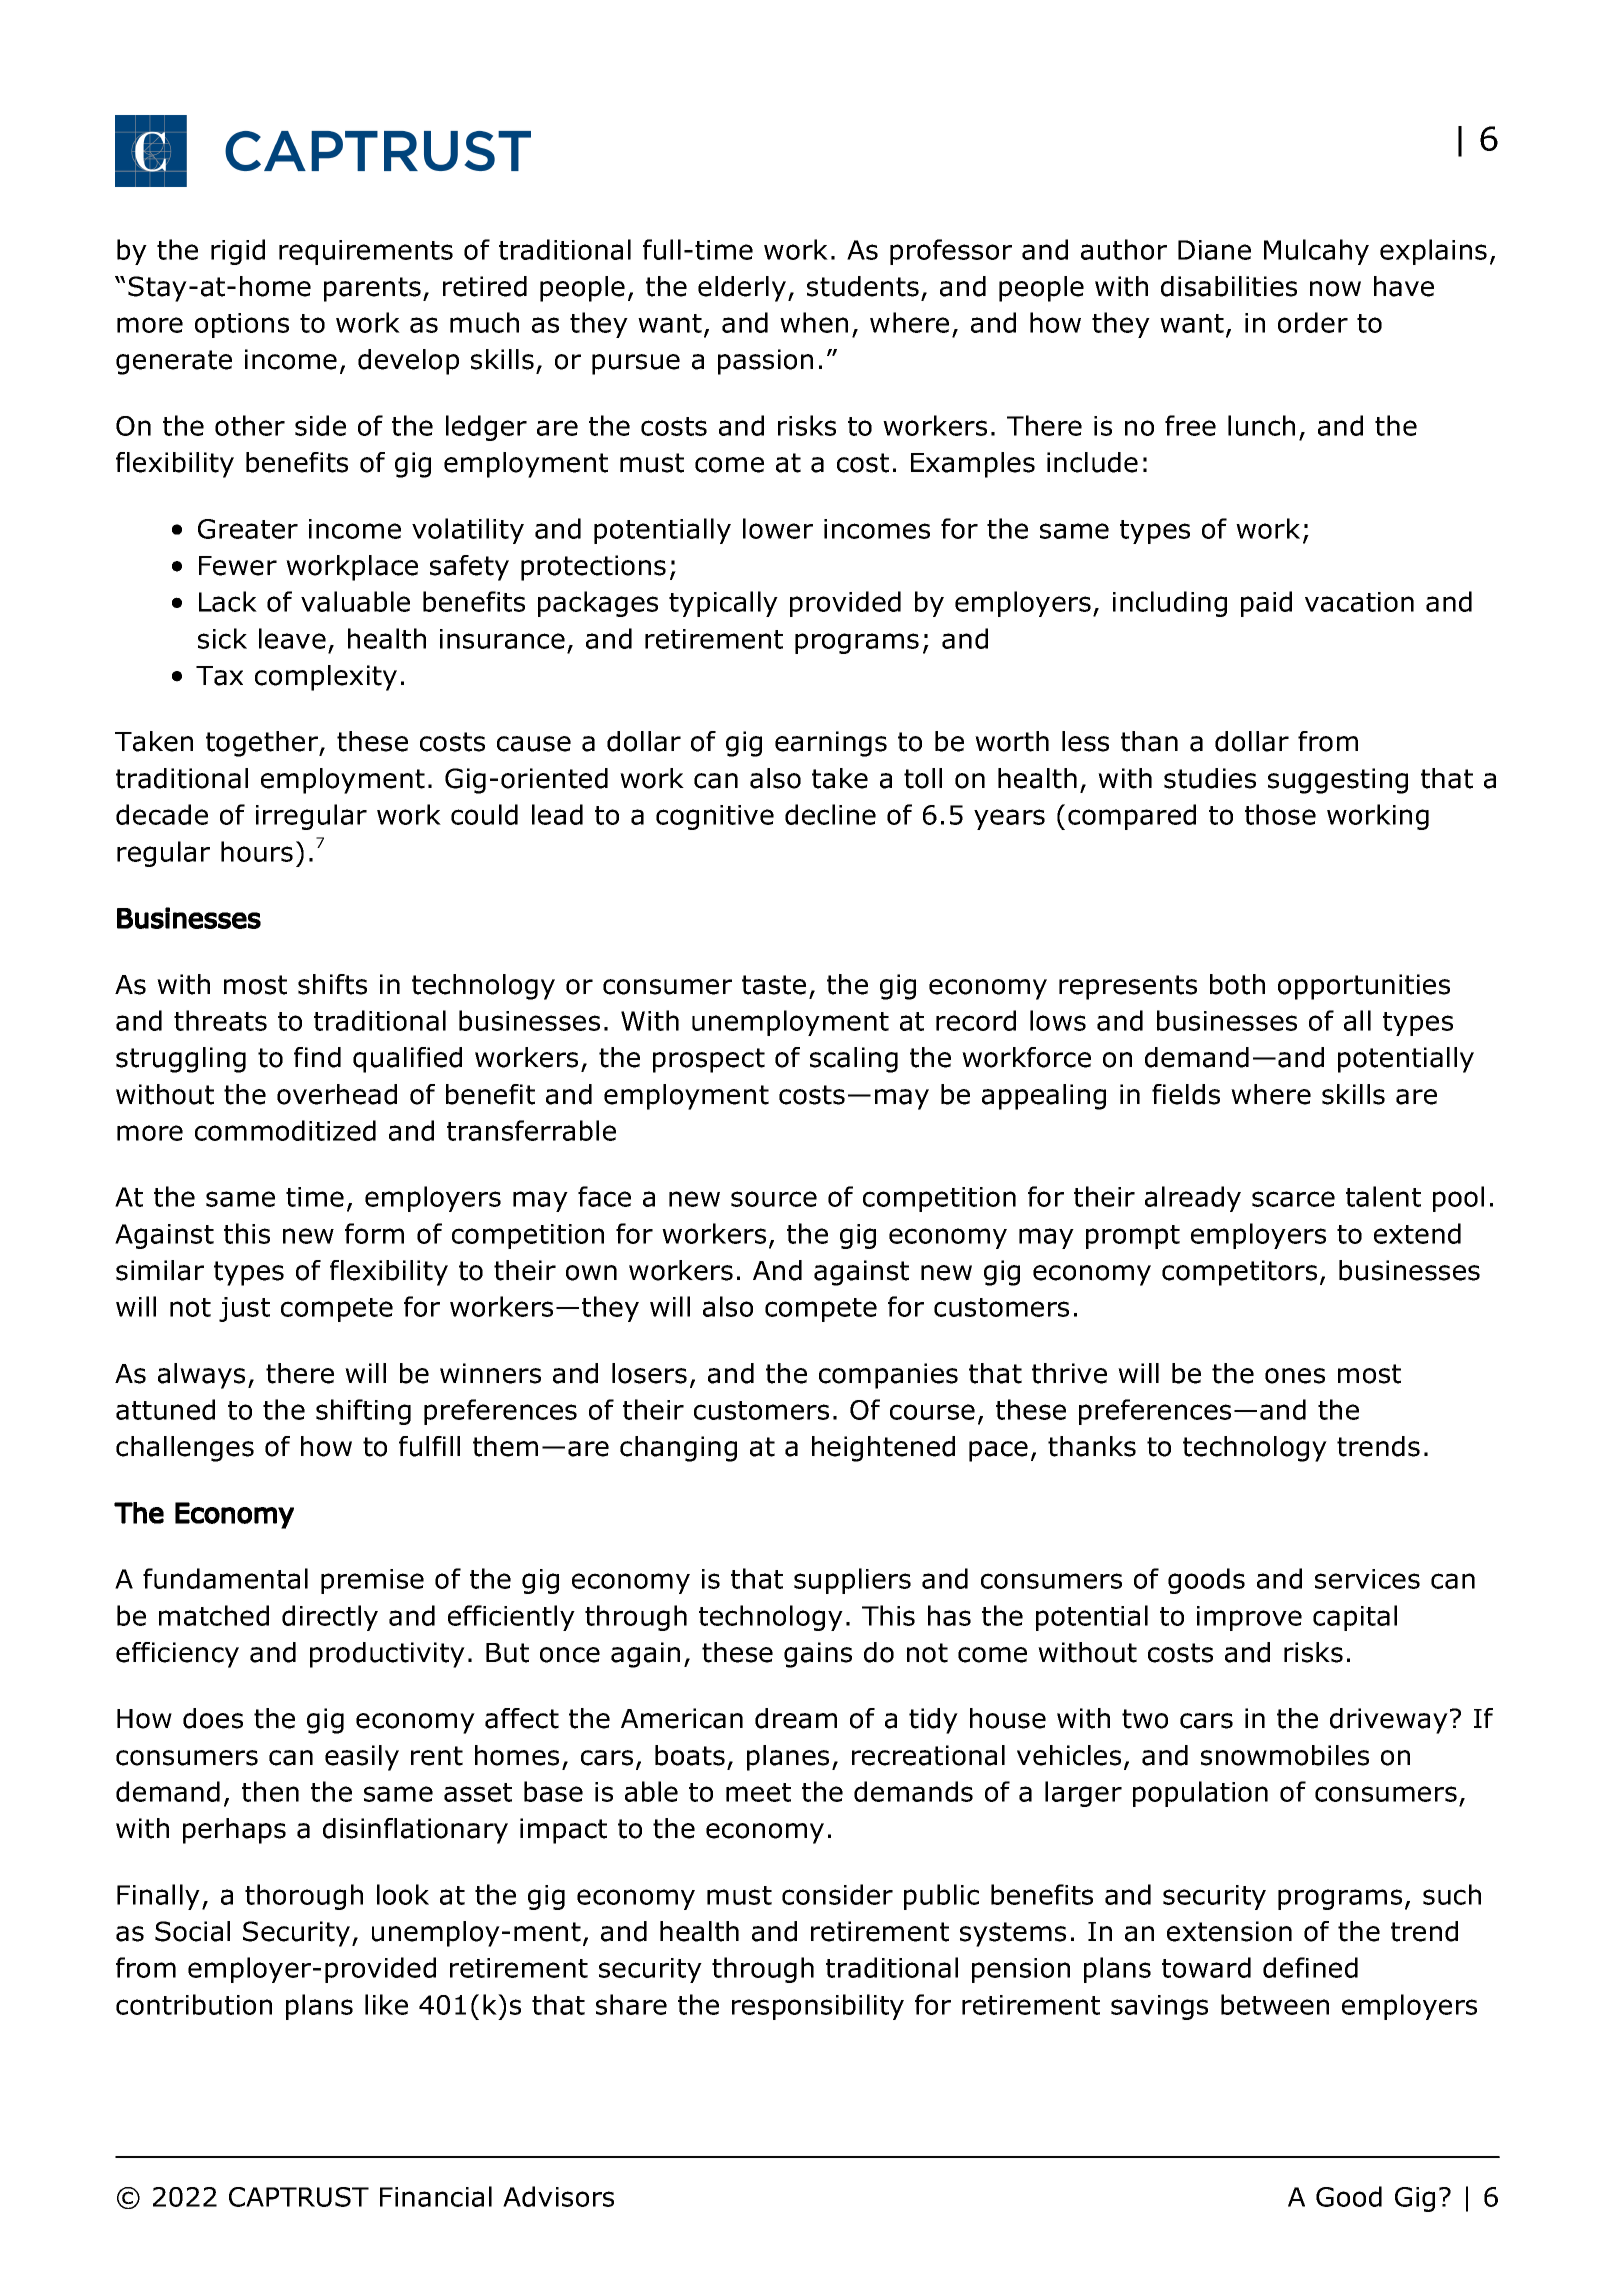  Describe the element at coordinates (1313, 322) in the screenshot. I see `order` at that location.
